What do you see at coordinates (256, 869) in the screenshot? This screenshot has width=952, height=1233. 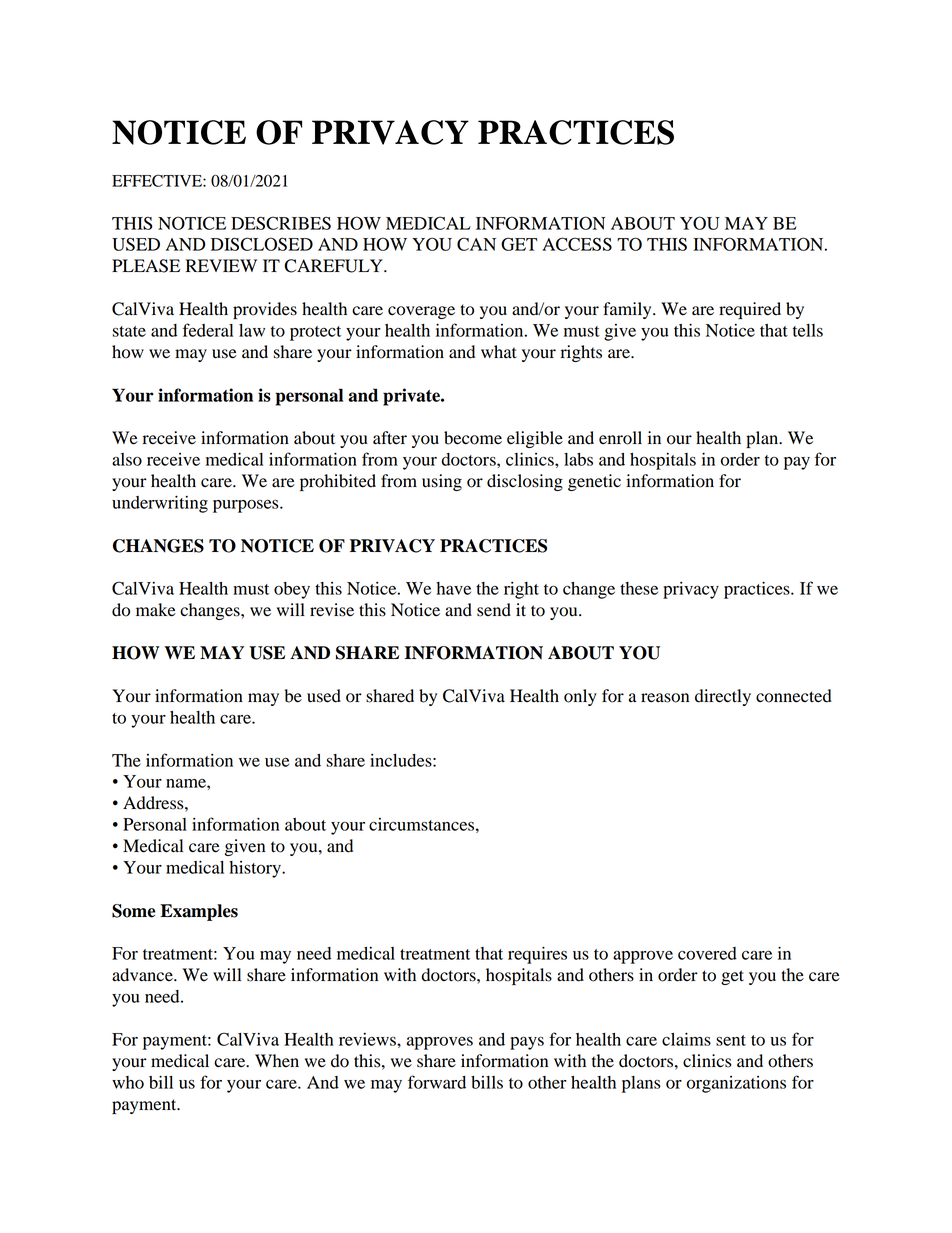 I see `history` at bounding box center [256, 869].
